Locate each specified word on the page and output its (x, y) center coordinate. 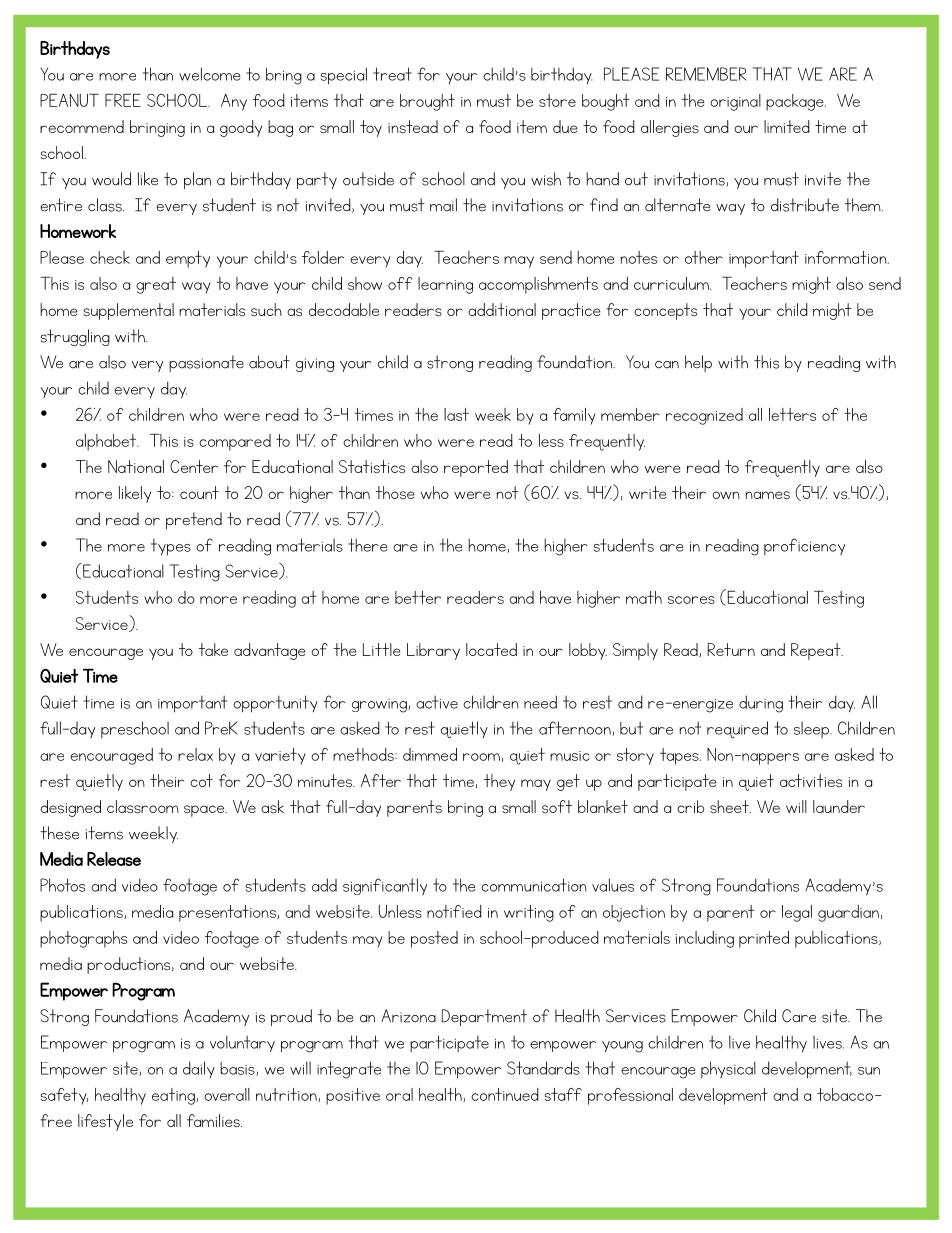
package (796, 102)
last (456, 414)
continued (505, 1094)
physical (728, 1069)
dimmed (430, 754)
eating (174, 1096)
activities (811, 780)
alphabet (107, 442)
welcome (209, 74)
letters (792, 414)
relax (195, 754)
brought (427, 102)
